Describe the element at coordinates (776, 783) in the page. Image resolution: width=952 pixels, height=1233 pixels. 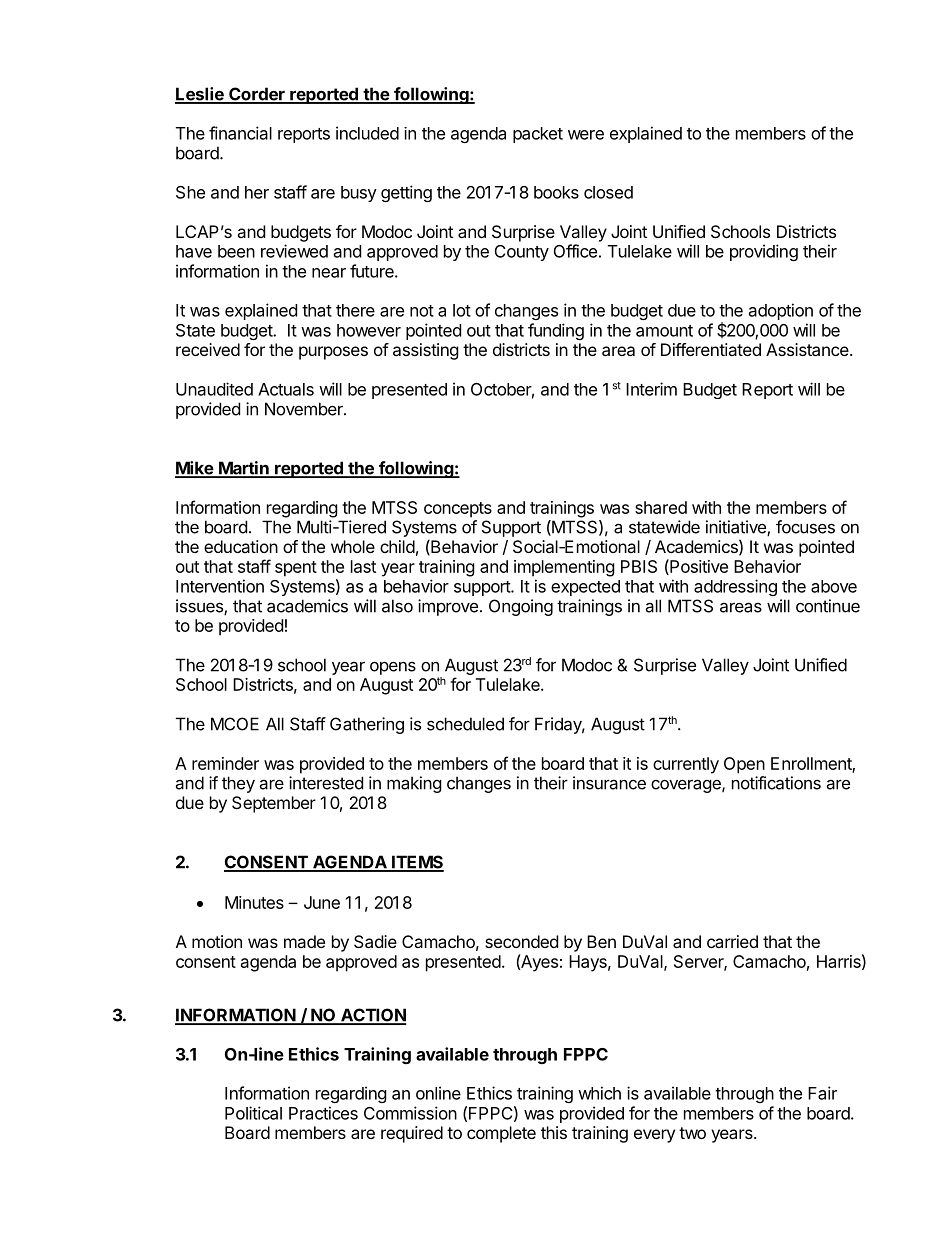
I see `notifications` at that location.
